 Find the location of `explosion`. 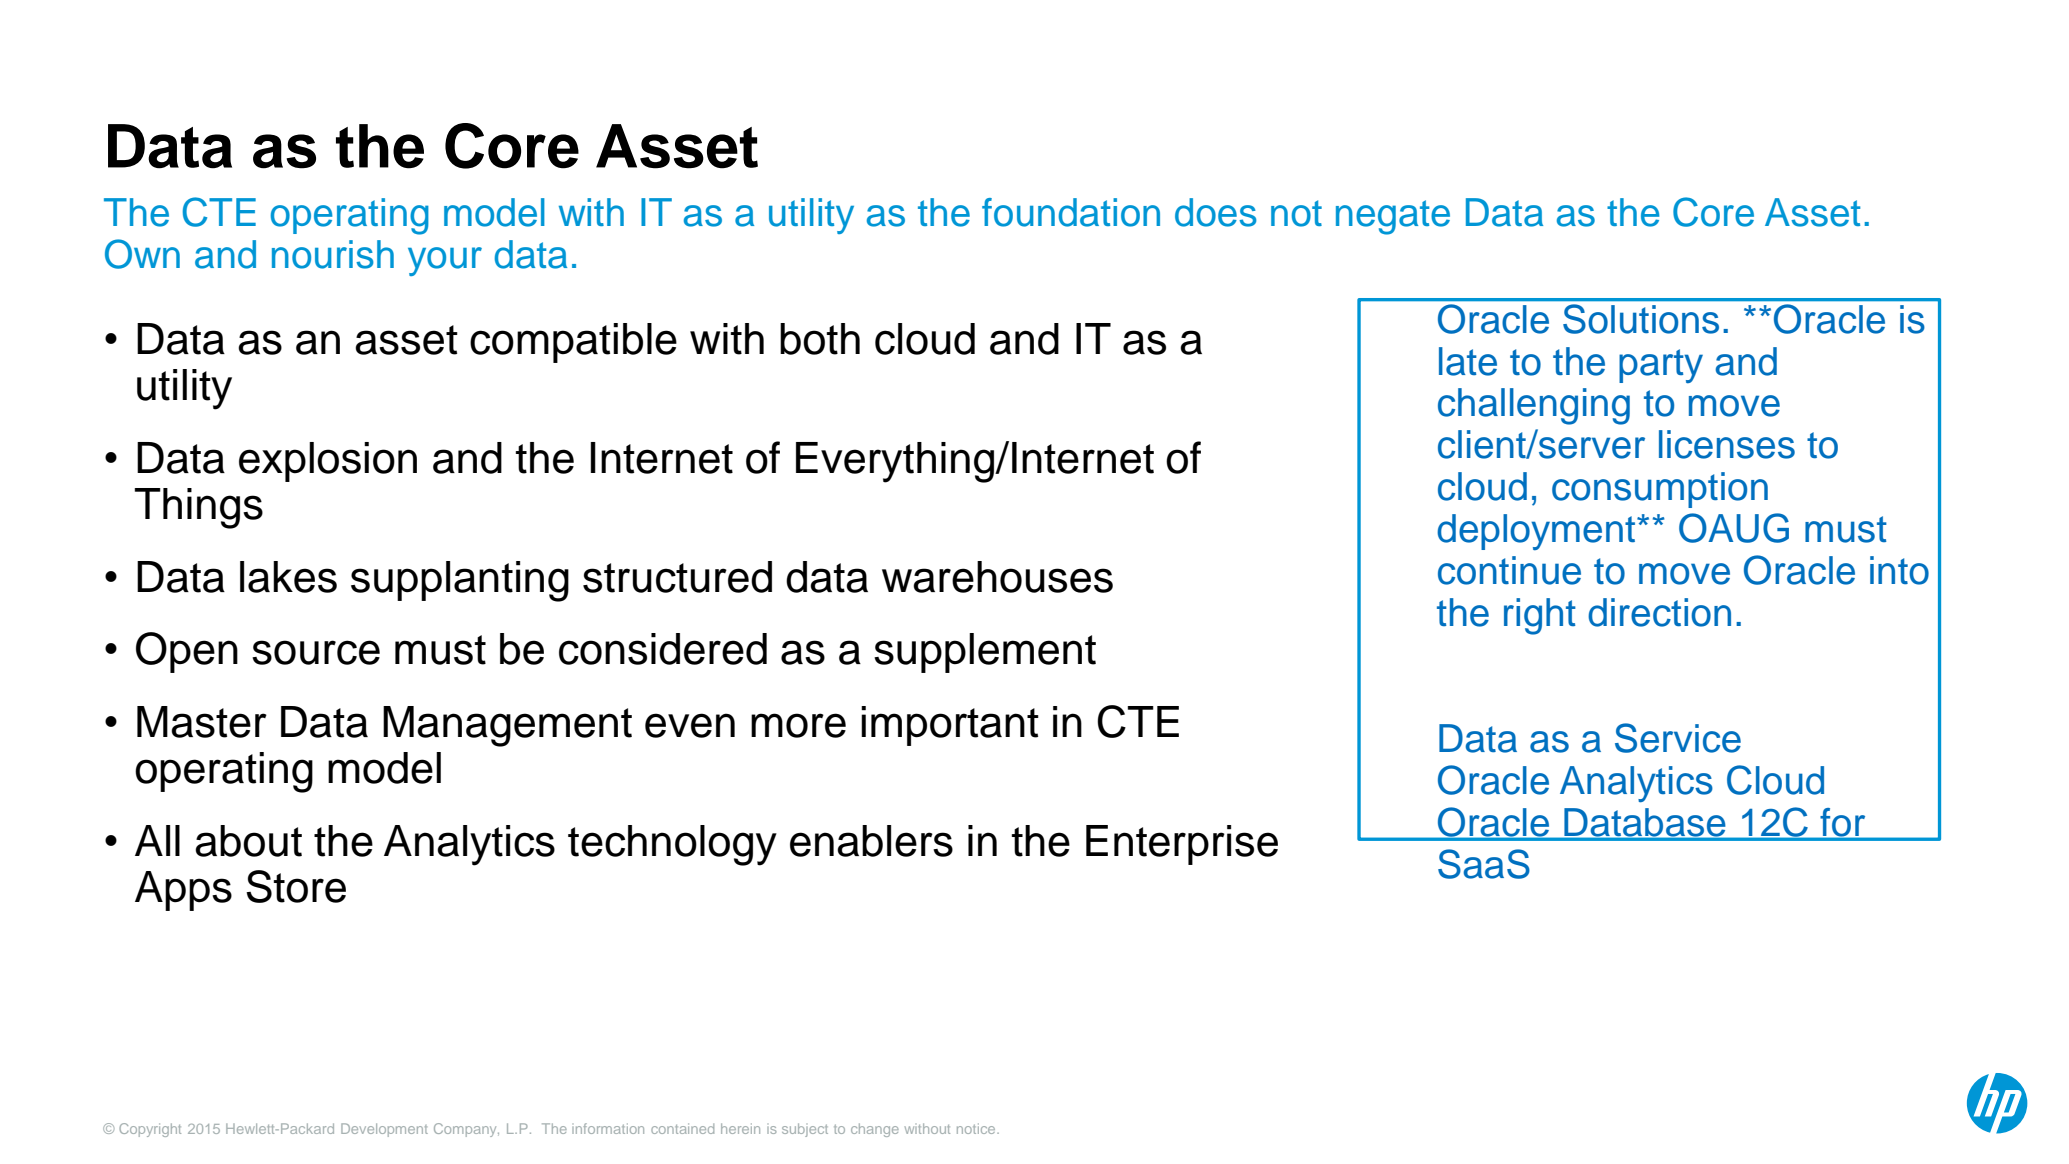

explosion is located at coordinates (328, 462).
